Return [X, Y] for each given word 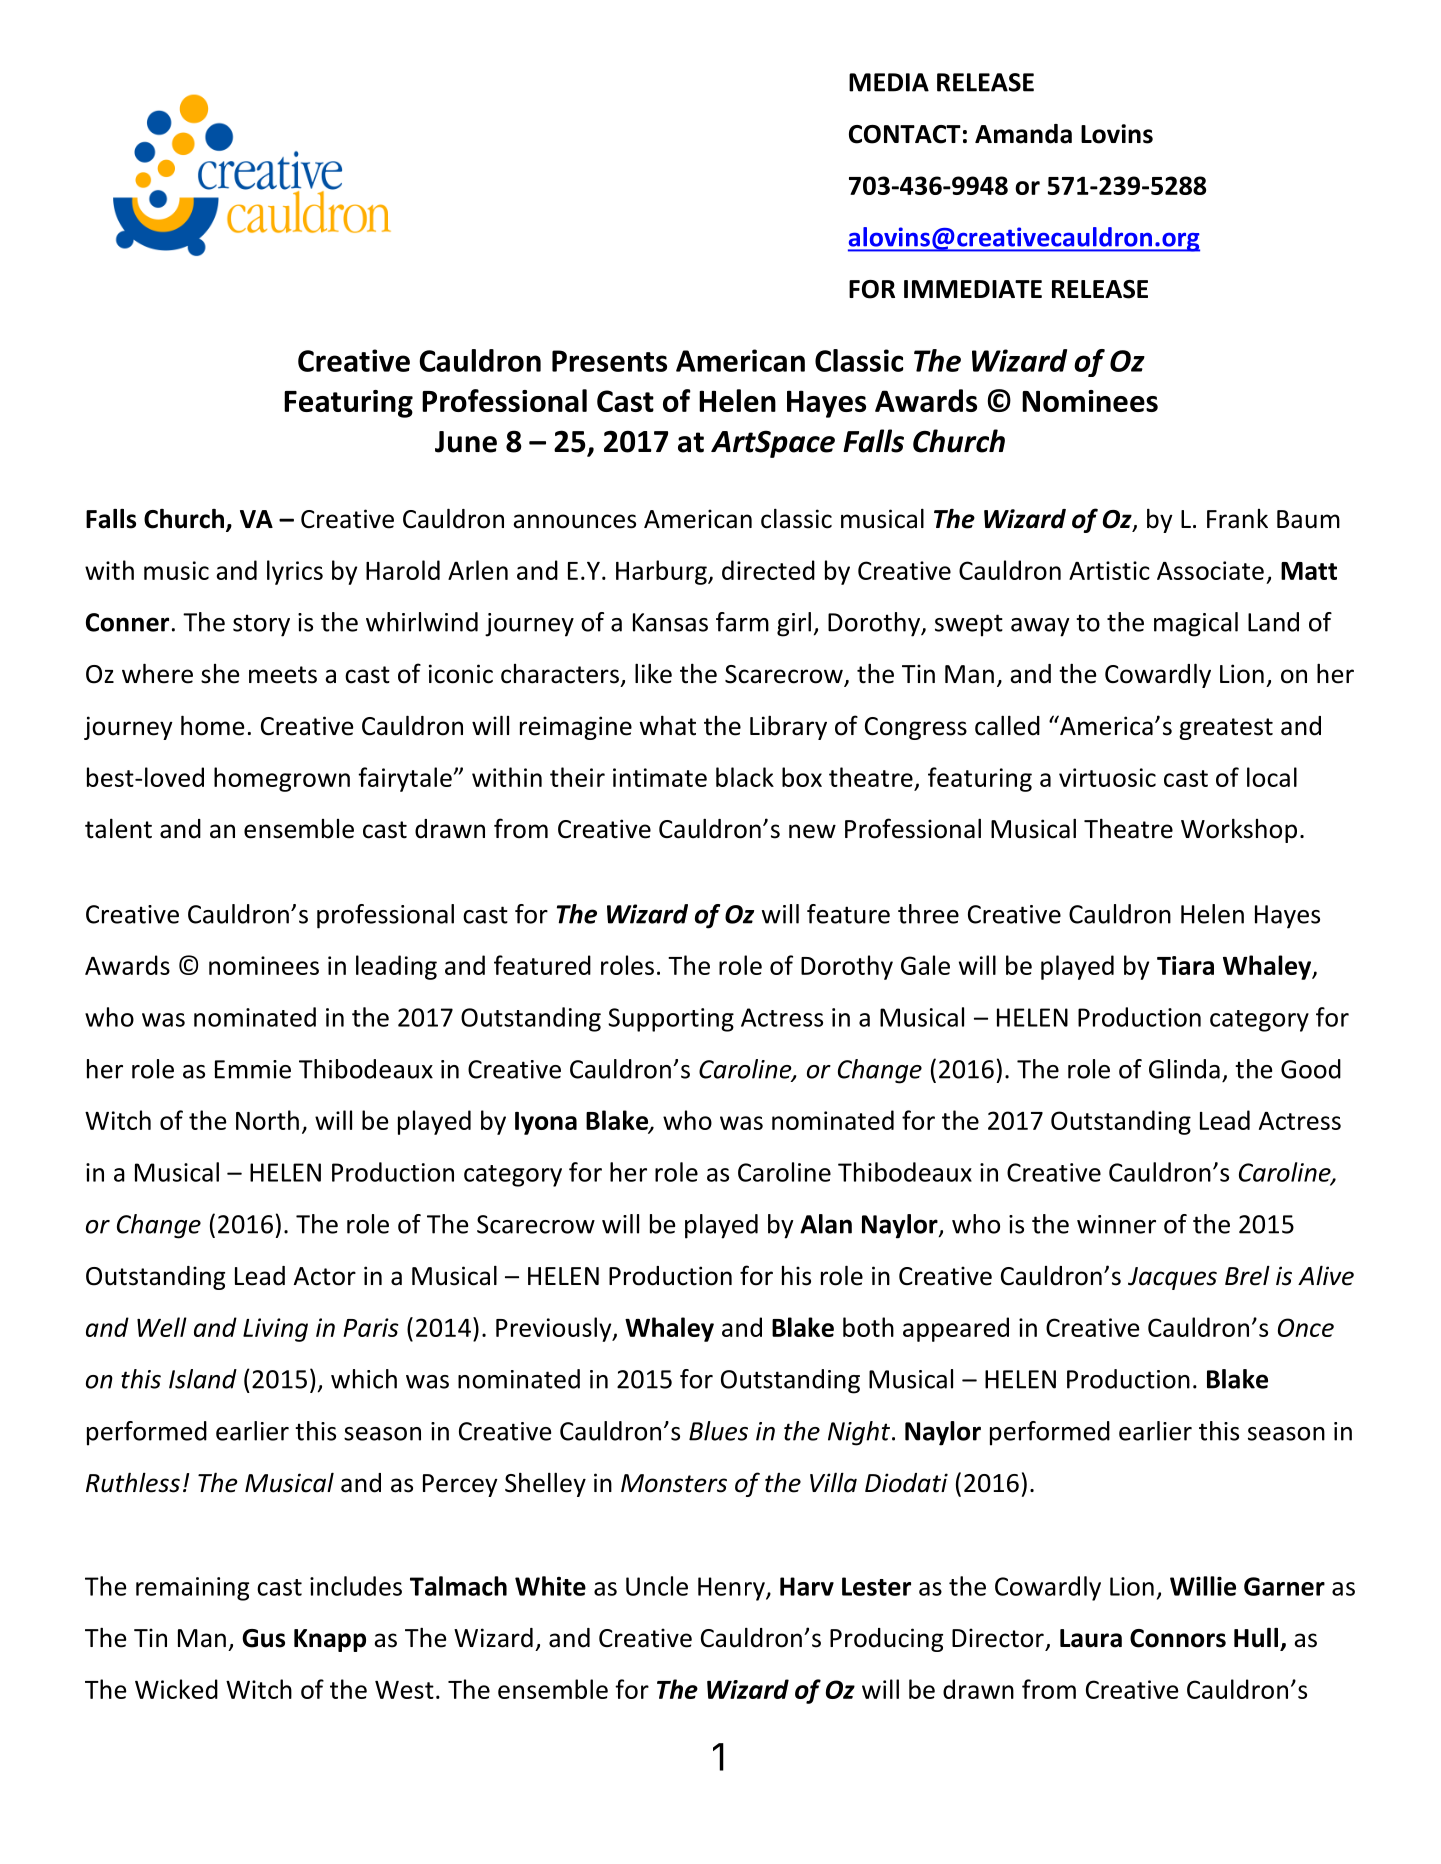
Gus [263, 1638]
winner [1116, 1224]
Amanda [1023, 134]
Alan [826, 1224]
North [267, 1120]
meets [283, 675]
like [653, 673]
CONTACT [905, 134]
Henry [732, 1589]
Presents [609, 361]
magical [1196, 624]
